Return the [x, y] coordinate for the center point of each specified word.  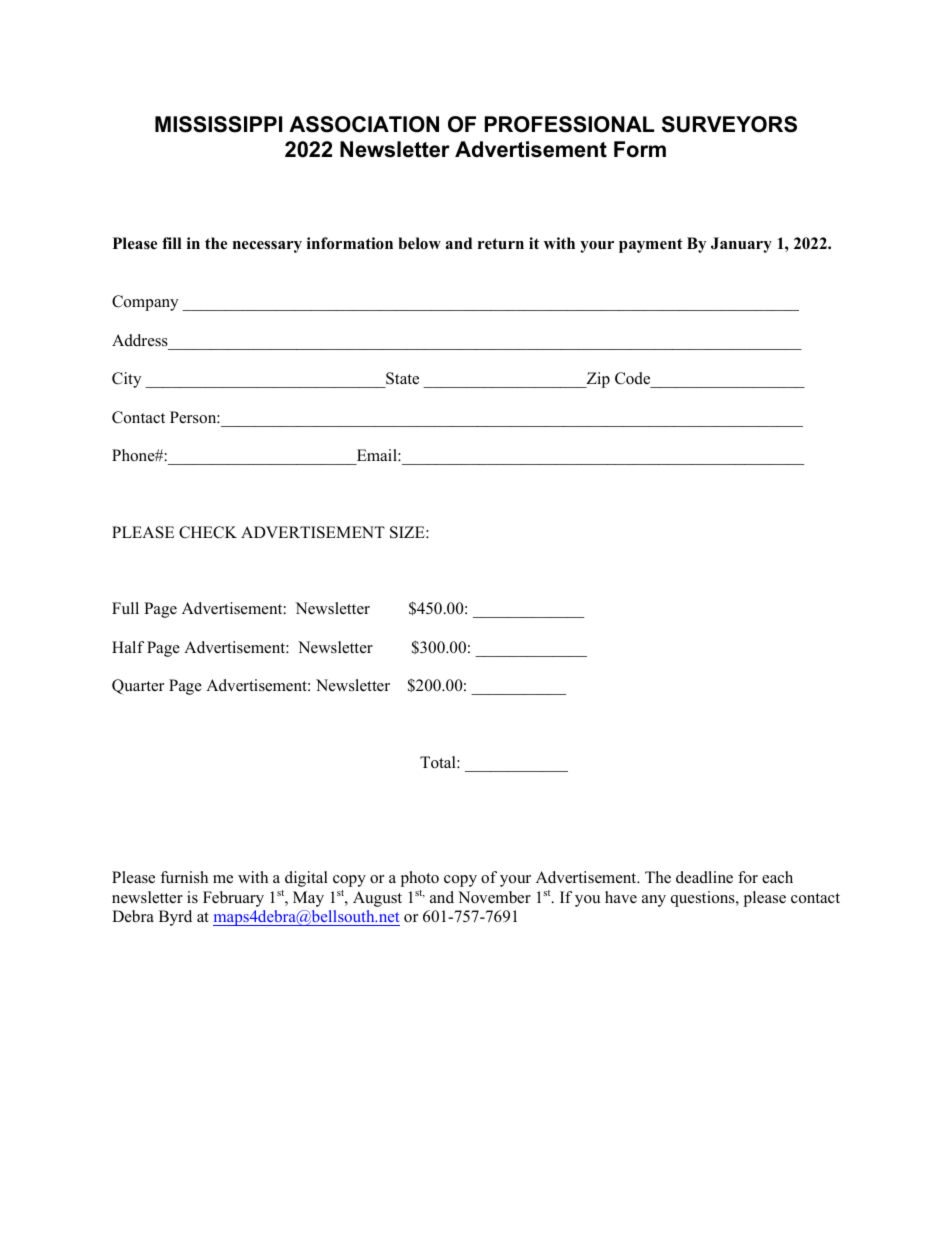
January [741, 245]
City [126, 380]
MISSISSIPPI [218, 124]
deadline [704, 877]
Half [128, 647]
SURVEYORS [729, 124]
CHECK [208, 532]
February [233, 899]
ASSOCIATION [364, 124]
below [419, 243]
